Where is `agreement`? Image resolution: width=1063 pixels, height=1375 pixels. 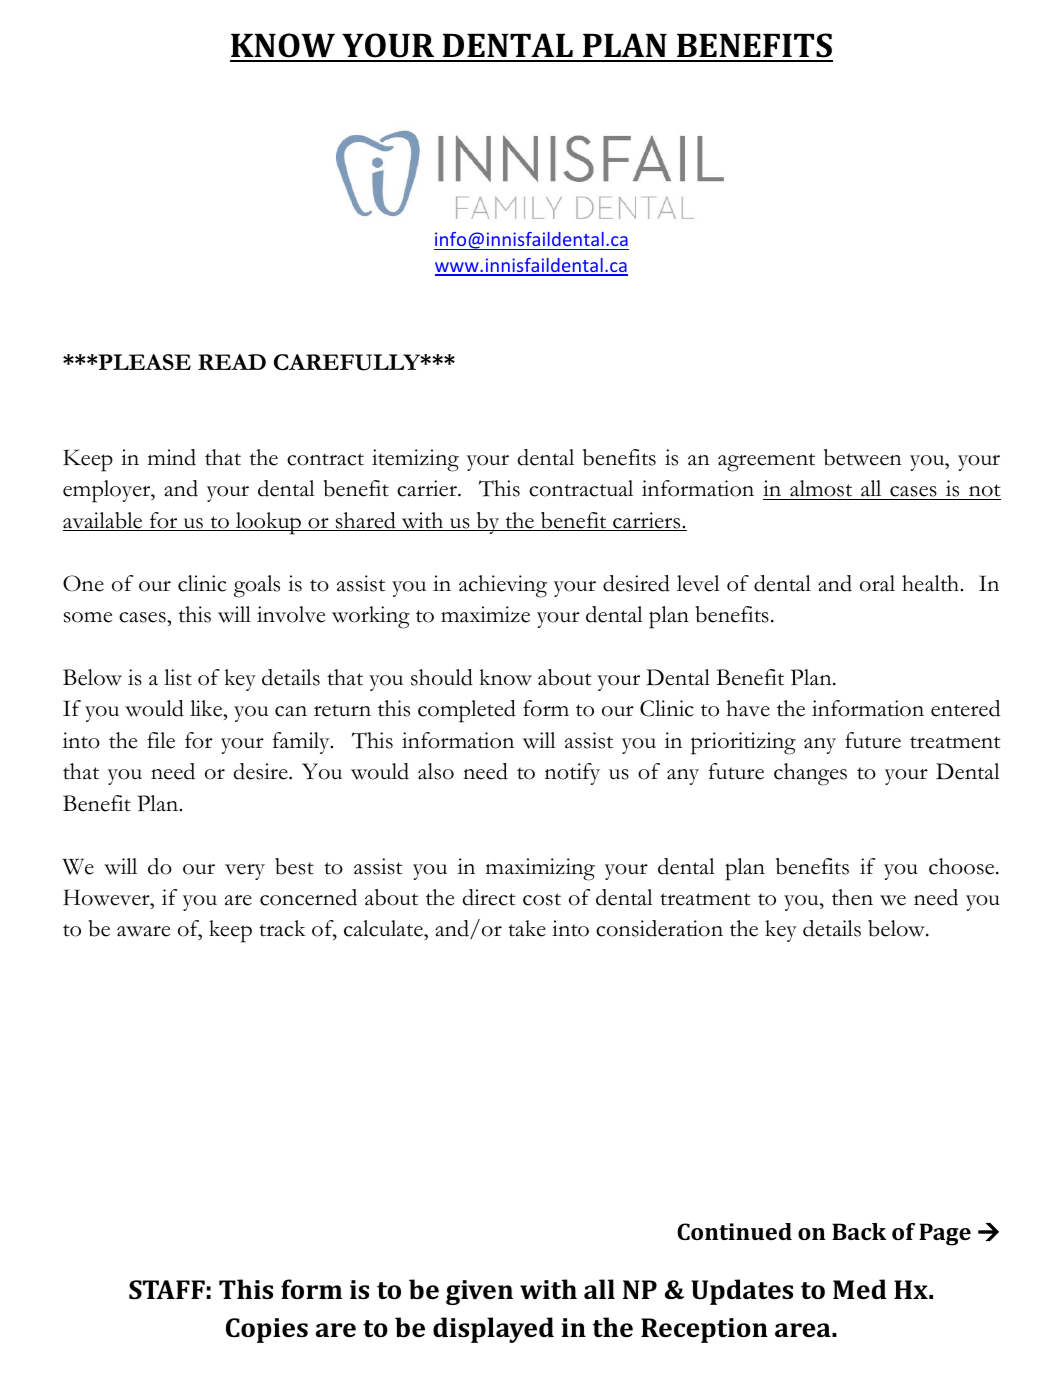
agreement is located at coordinates (766, 462).
